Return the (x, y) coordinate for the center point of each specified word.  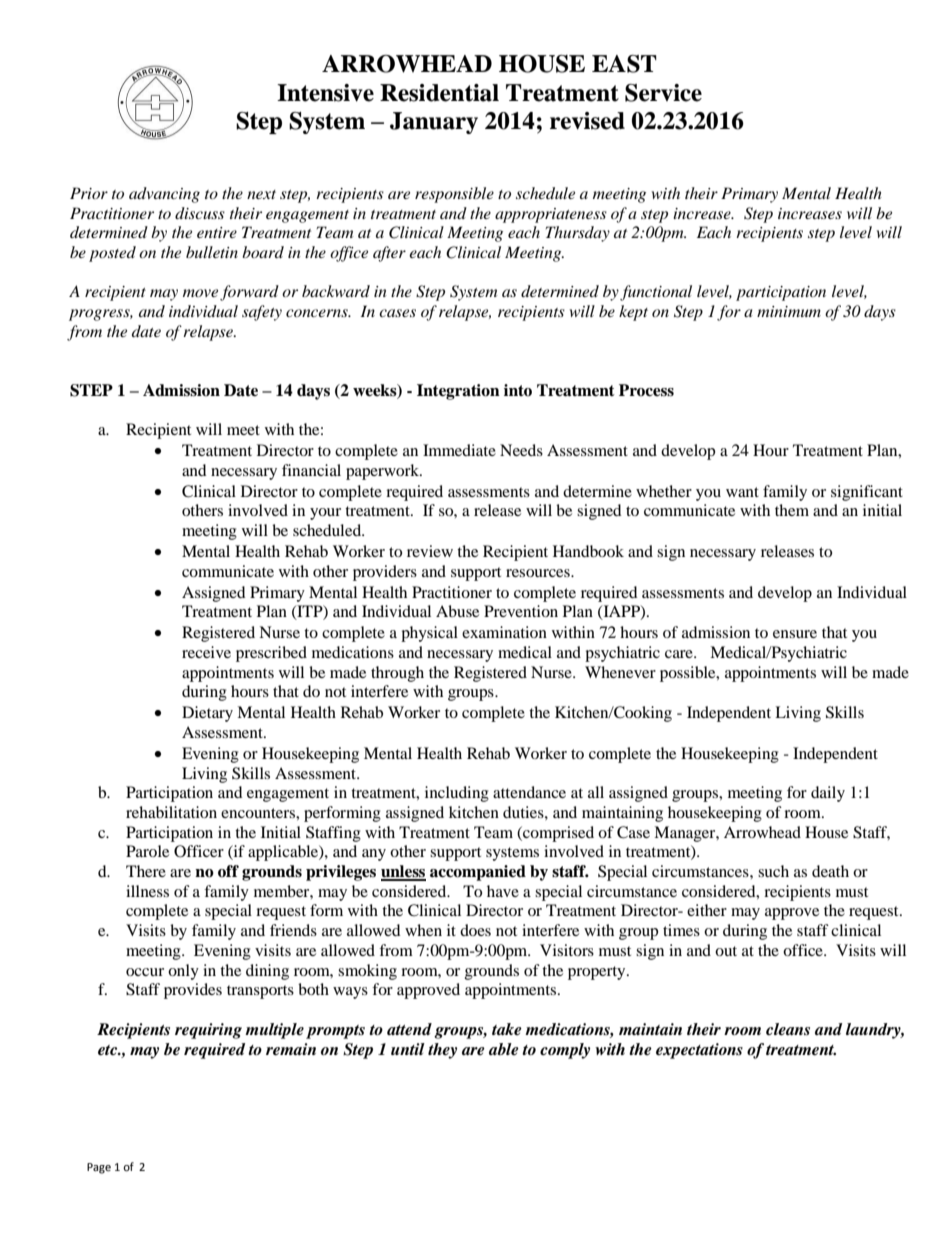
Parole (147, 851)
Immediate (459, 450)
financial (311, 470)
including (457, 794)
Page (99, 1168)
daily (828, 794)
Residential (439, 93)
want (742, 492)
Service (663, 93)
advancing (164, 195)
